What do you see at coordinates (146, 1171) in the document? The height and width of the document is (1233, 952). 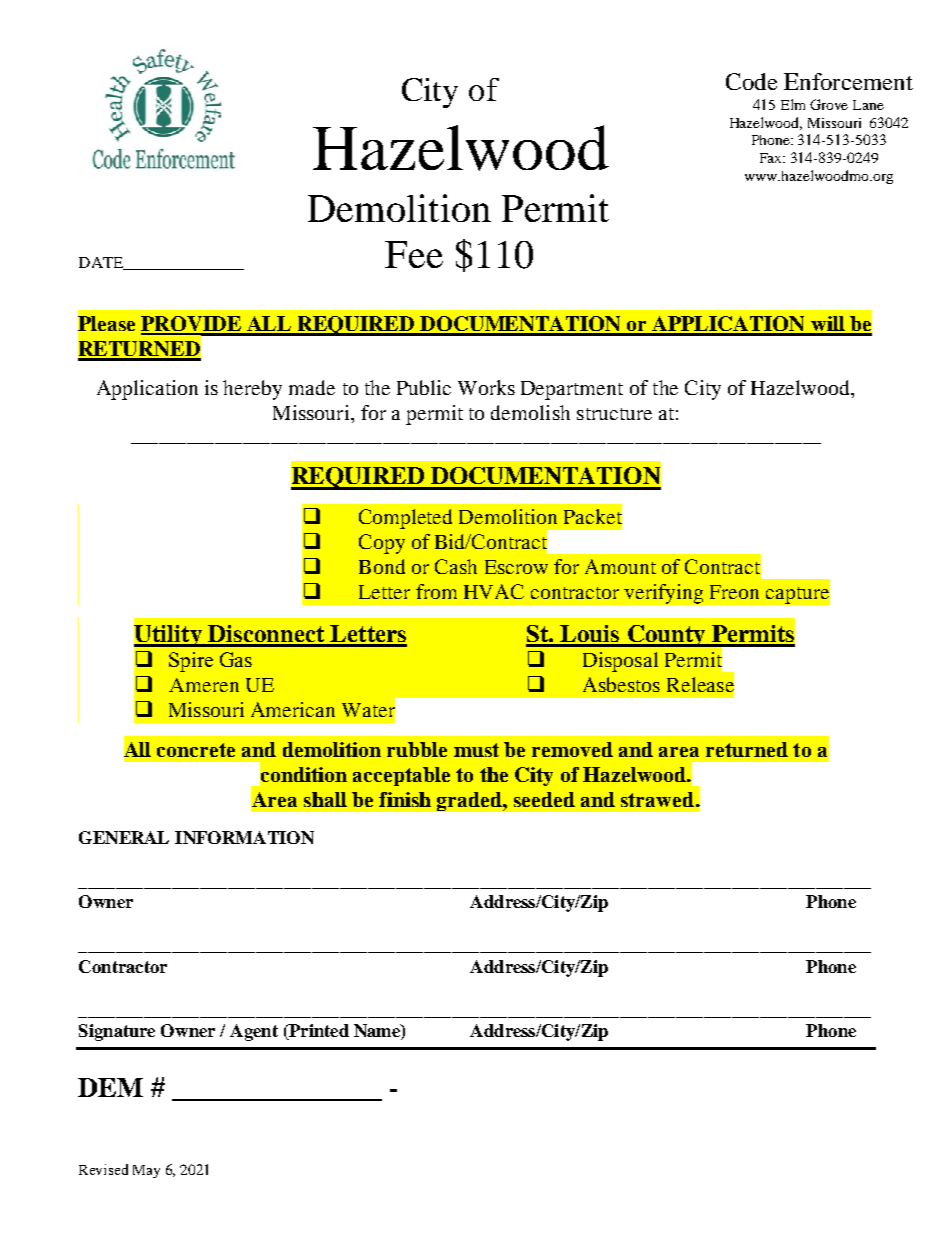 I see `May` at bounding box center [146, 1171].
